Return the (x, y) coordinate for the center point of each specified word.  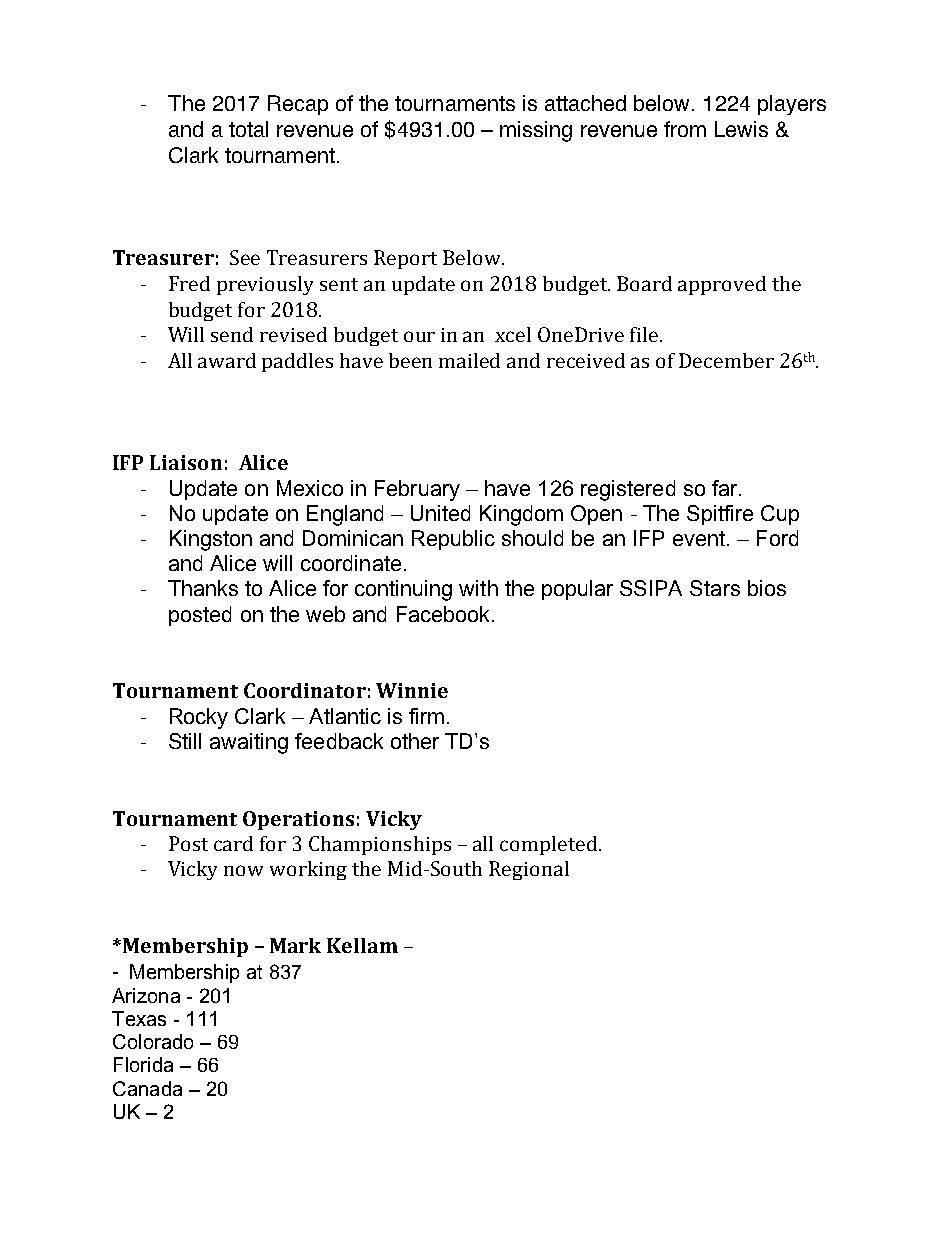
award (227, 360)
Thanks (203, 588)
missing (536, 131)
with (478, 588)
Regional (529, 870)
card (233, 843)
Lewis (741, 129)
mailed (469, 360)
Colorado (153, 1041)
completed (550, 845)
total (248, 129)
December (726, 360)
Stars (715, 588)
